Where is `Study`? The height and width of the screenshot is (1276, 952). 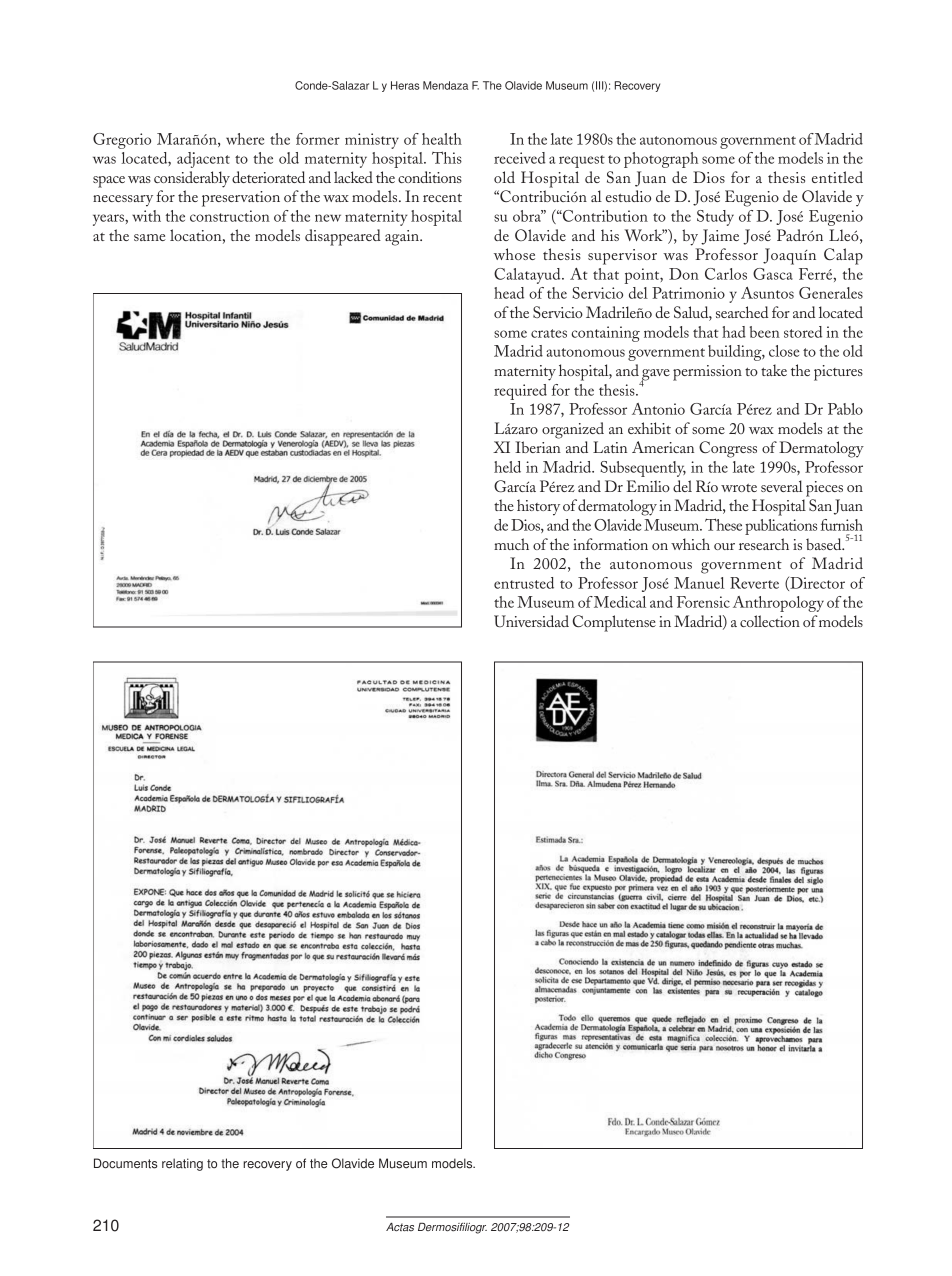 Study is located at coordinates (715, 218).
